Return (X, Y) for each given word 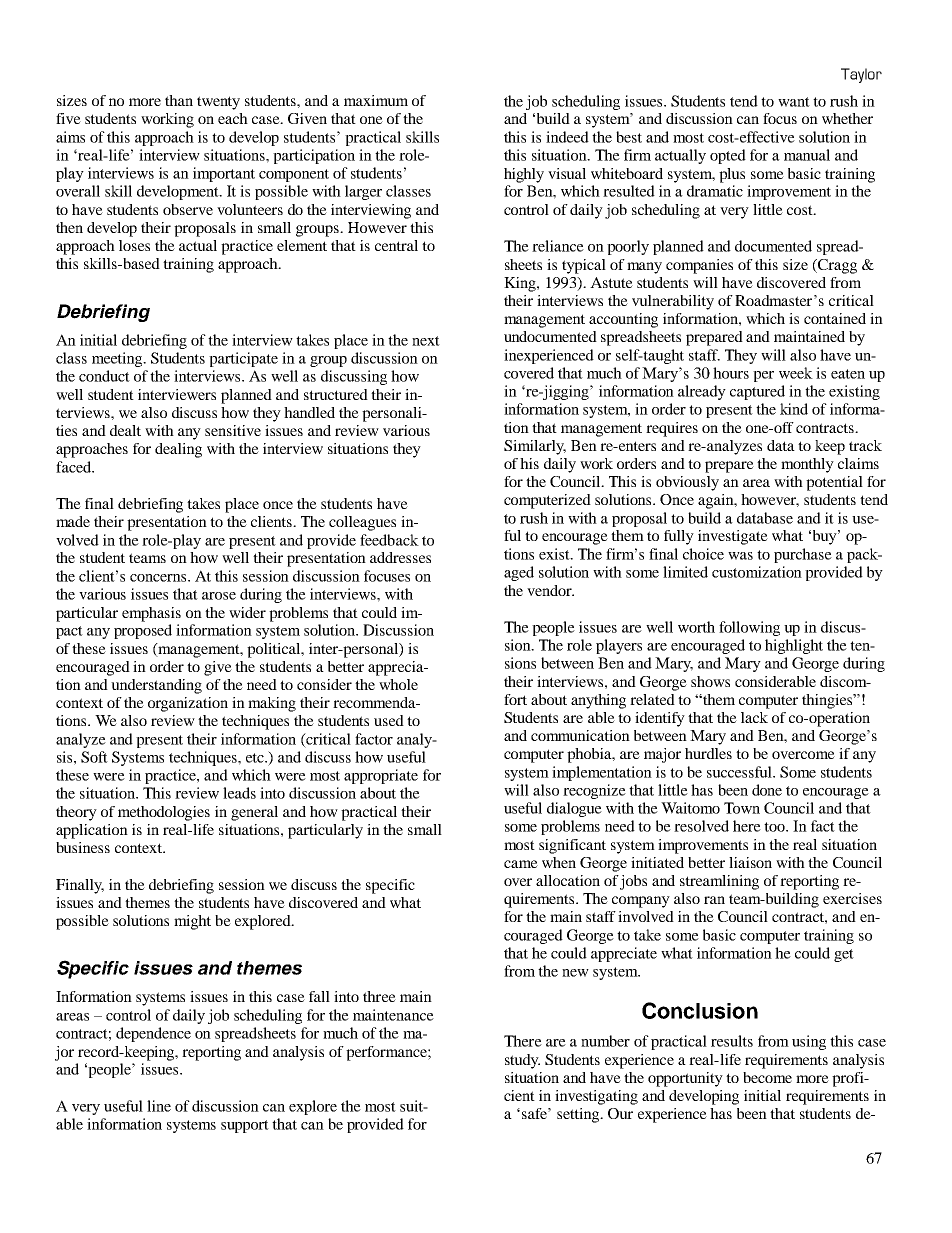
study (522, 1061)
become (767, 1077)
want (794, 102)
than (179, 100)
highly (524, 175)
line (159, 1106)
